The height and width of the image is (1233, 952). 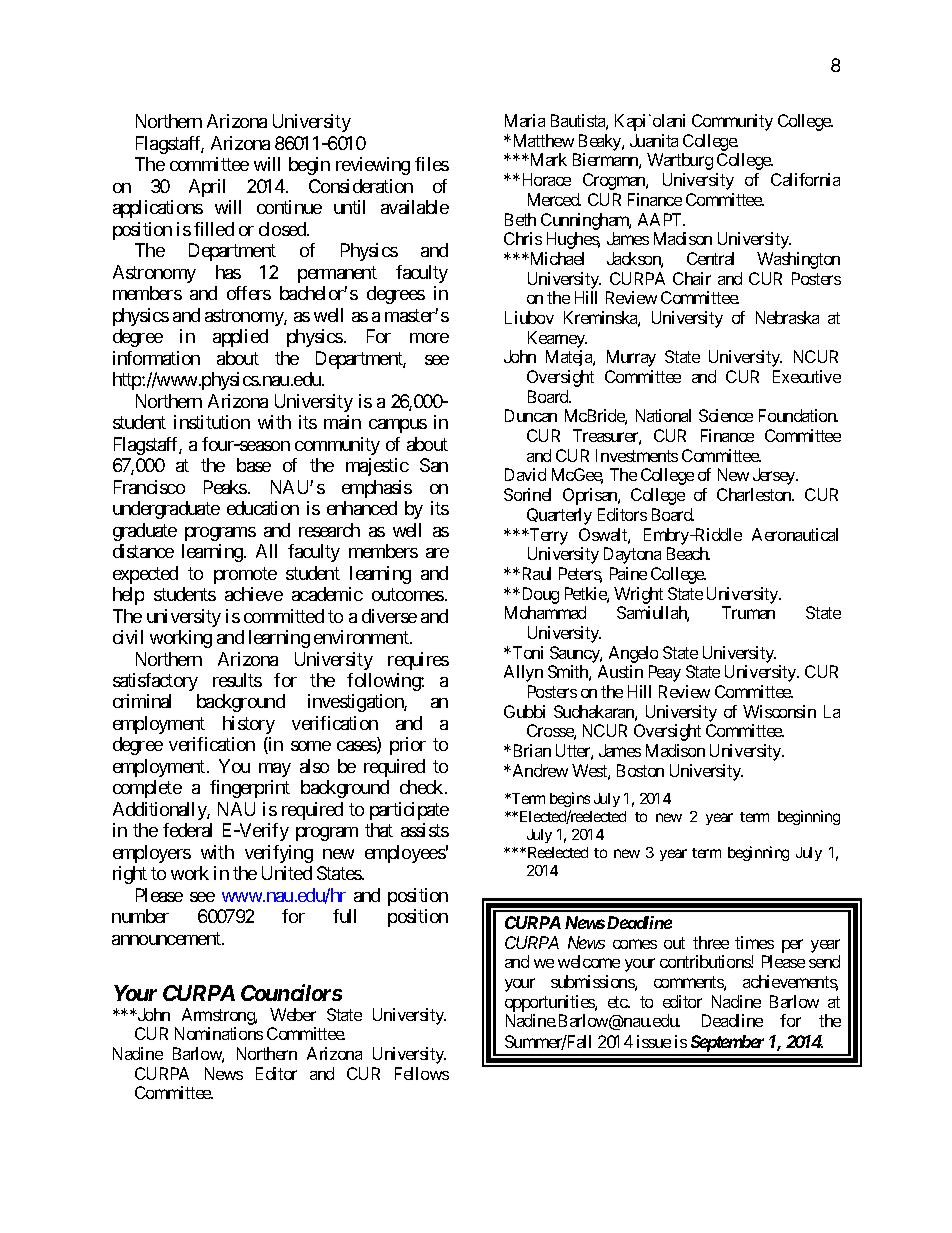 I want to click on promote, so click(x=245, y=575).
